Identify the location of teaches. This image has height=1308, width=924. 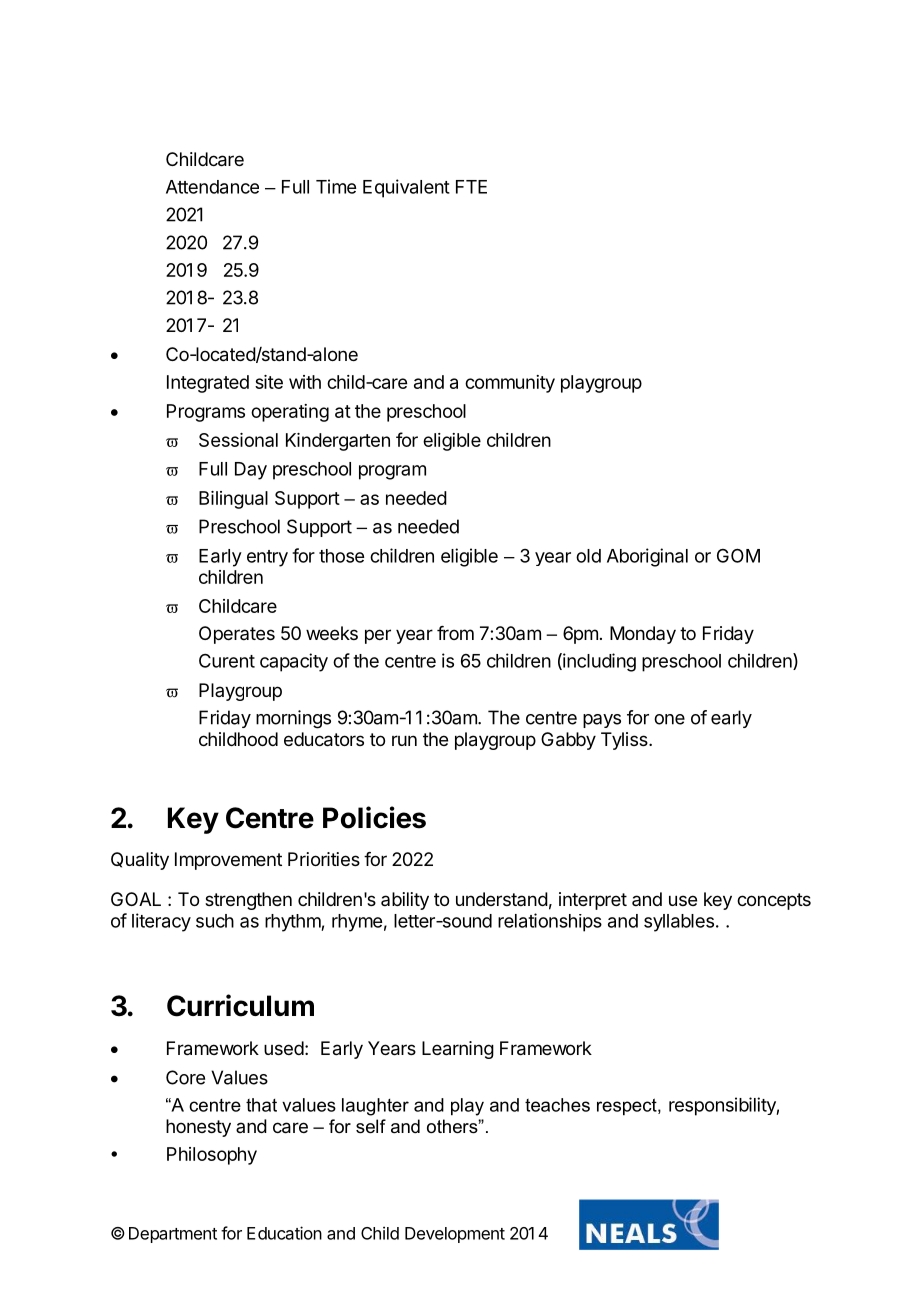
(557, 1105).
